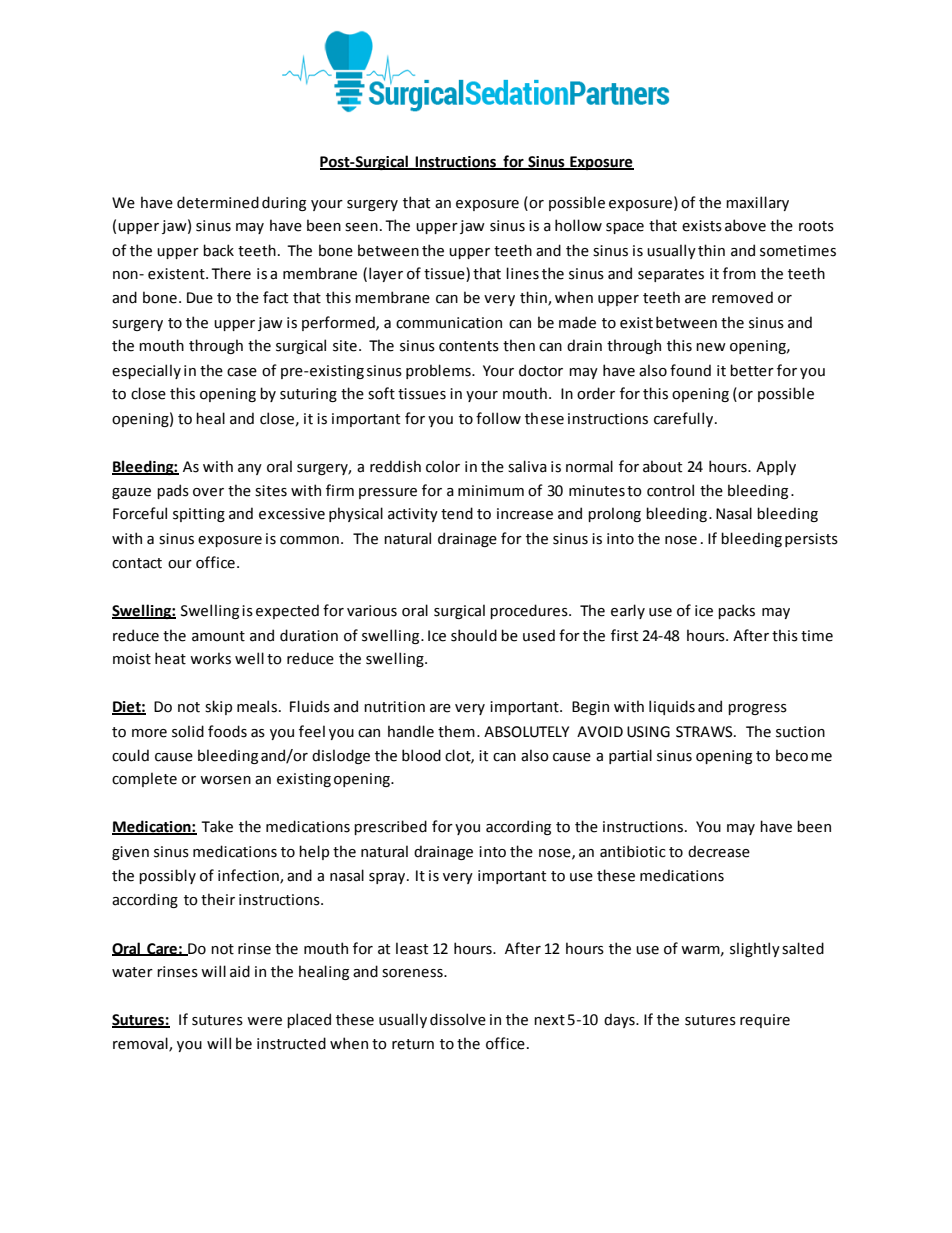  Describe the element at coordinates (458, 1019) in the document. I see `dissolve` at that location.
